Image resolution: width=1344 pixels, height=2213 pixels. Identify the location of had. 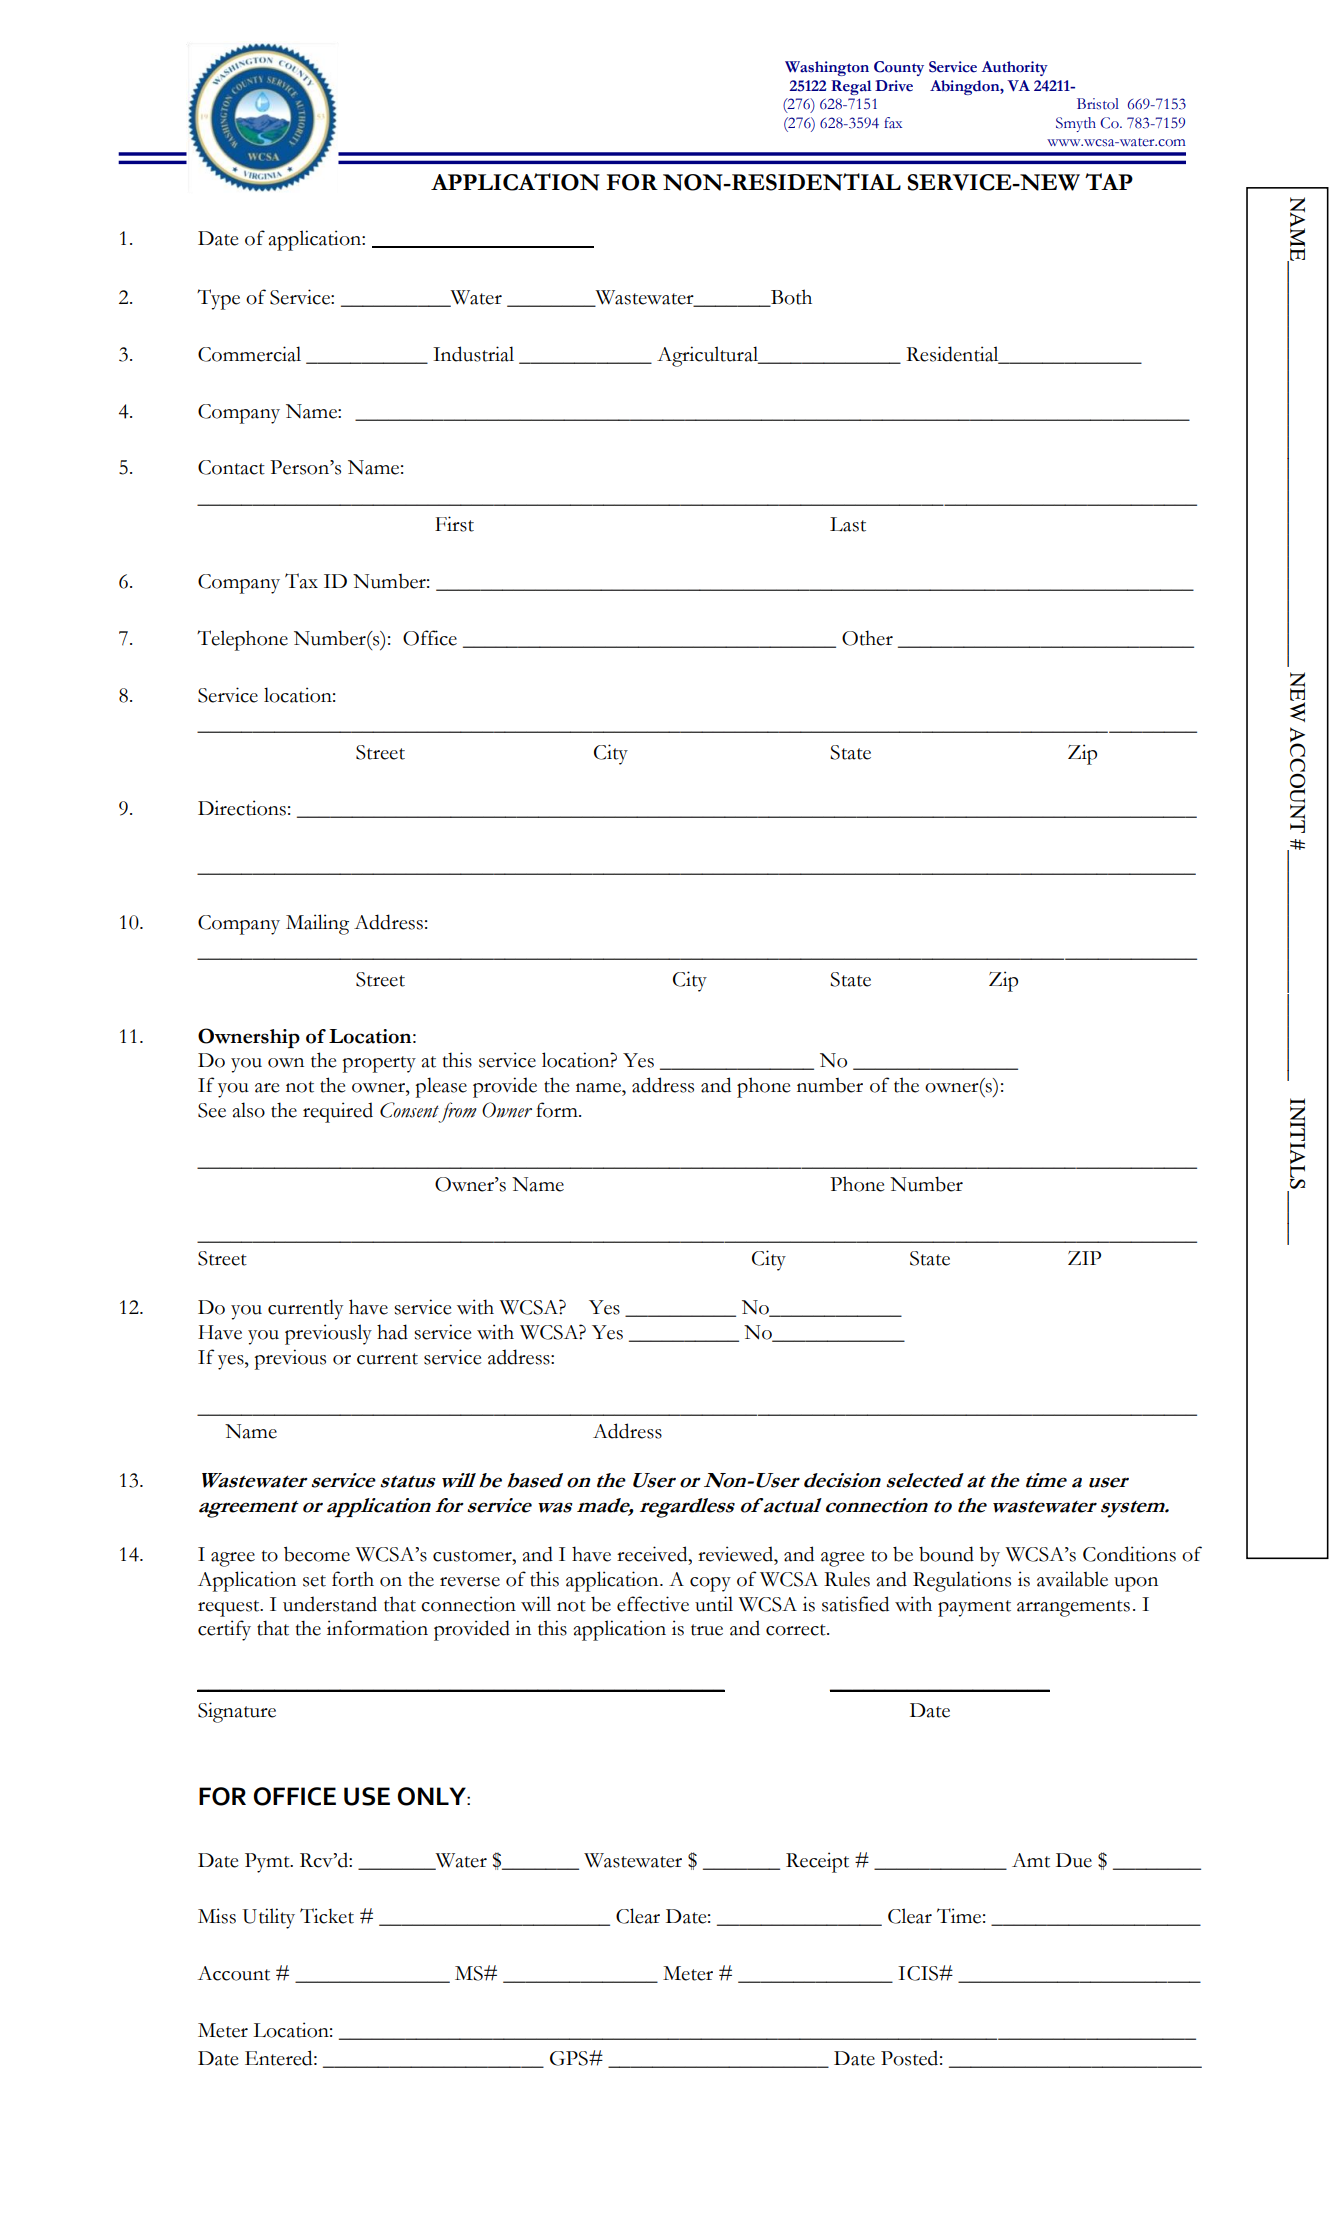
(392, 1332).
